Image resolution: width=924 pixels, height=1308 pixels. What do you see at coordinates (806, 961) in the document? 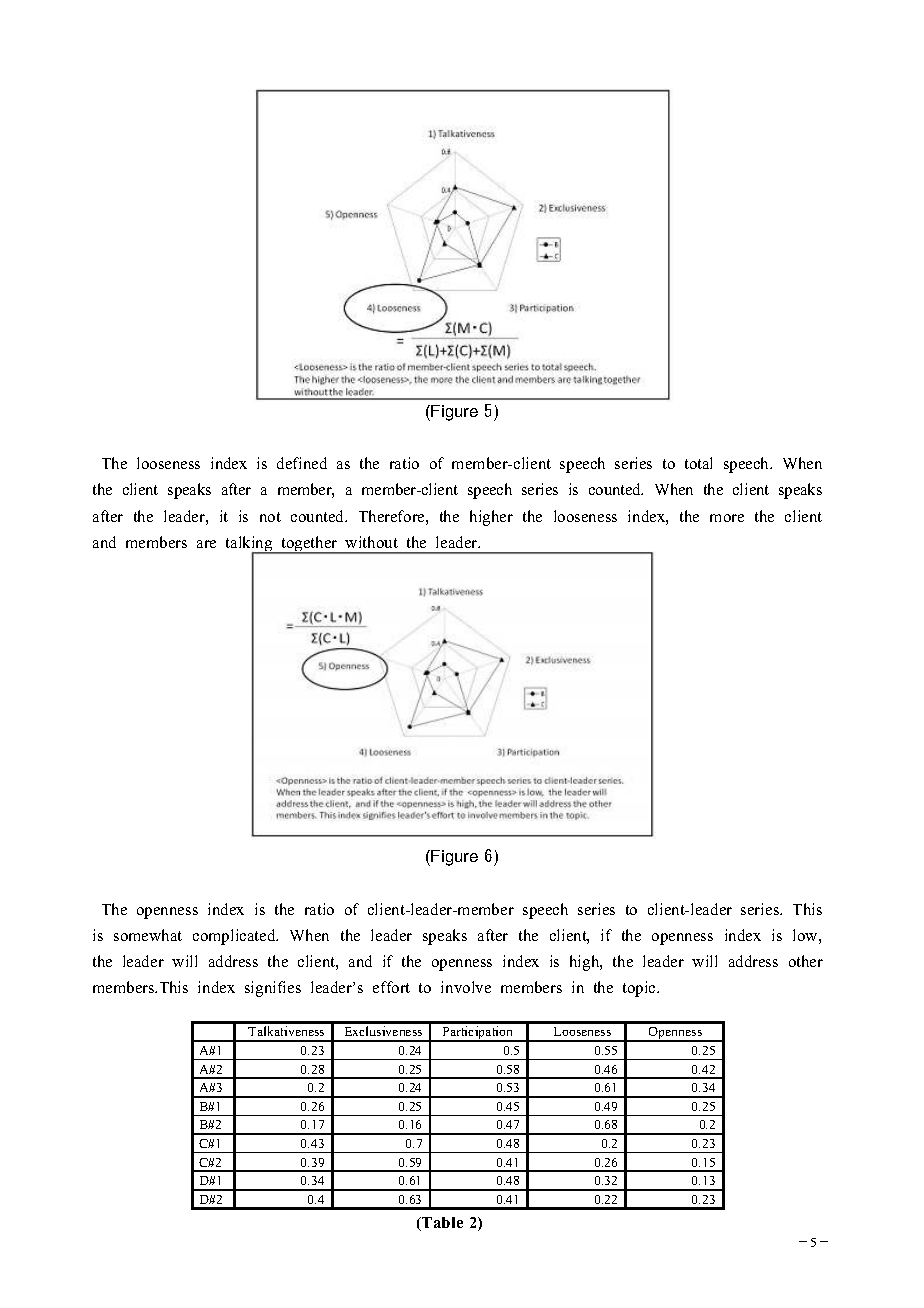
I see `other` at bounding box center [806, 961].
